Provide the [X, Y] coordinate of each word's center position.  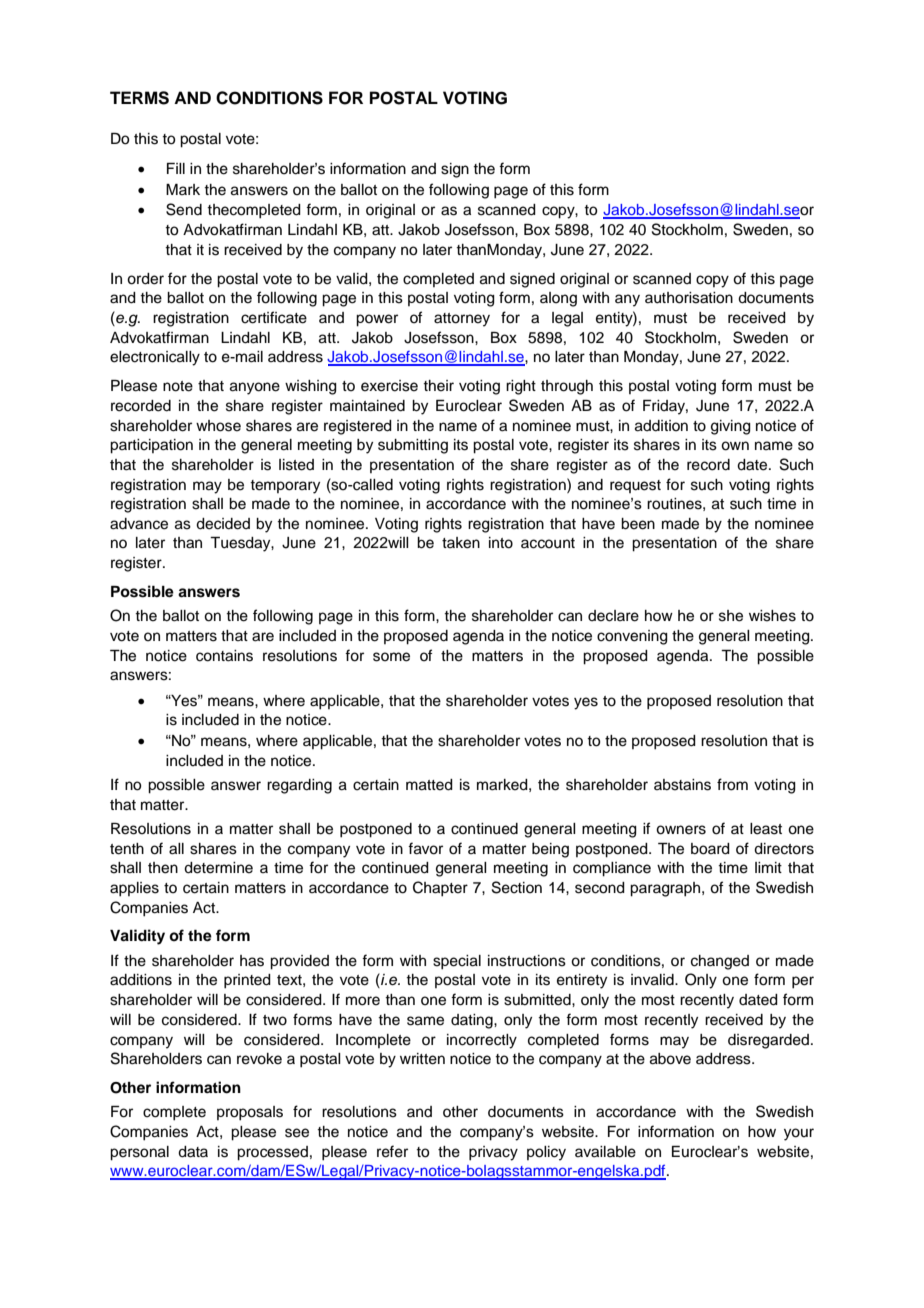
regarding [299, 786]
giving [731, 427]
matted [429, 785]
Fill [176, 168]
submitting [413, 446]
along [558, 299]
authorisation [689, 298]
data [193, 1152]
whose [218, 426]
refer [392, 1151]
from [732, 784]
